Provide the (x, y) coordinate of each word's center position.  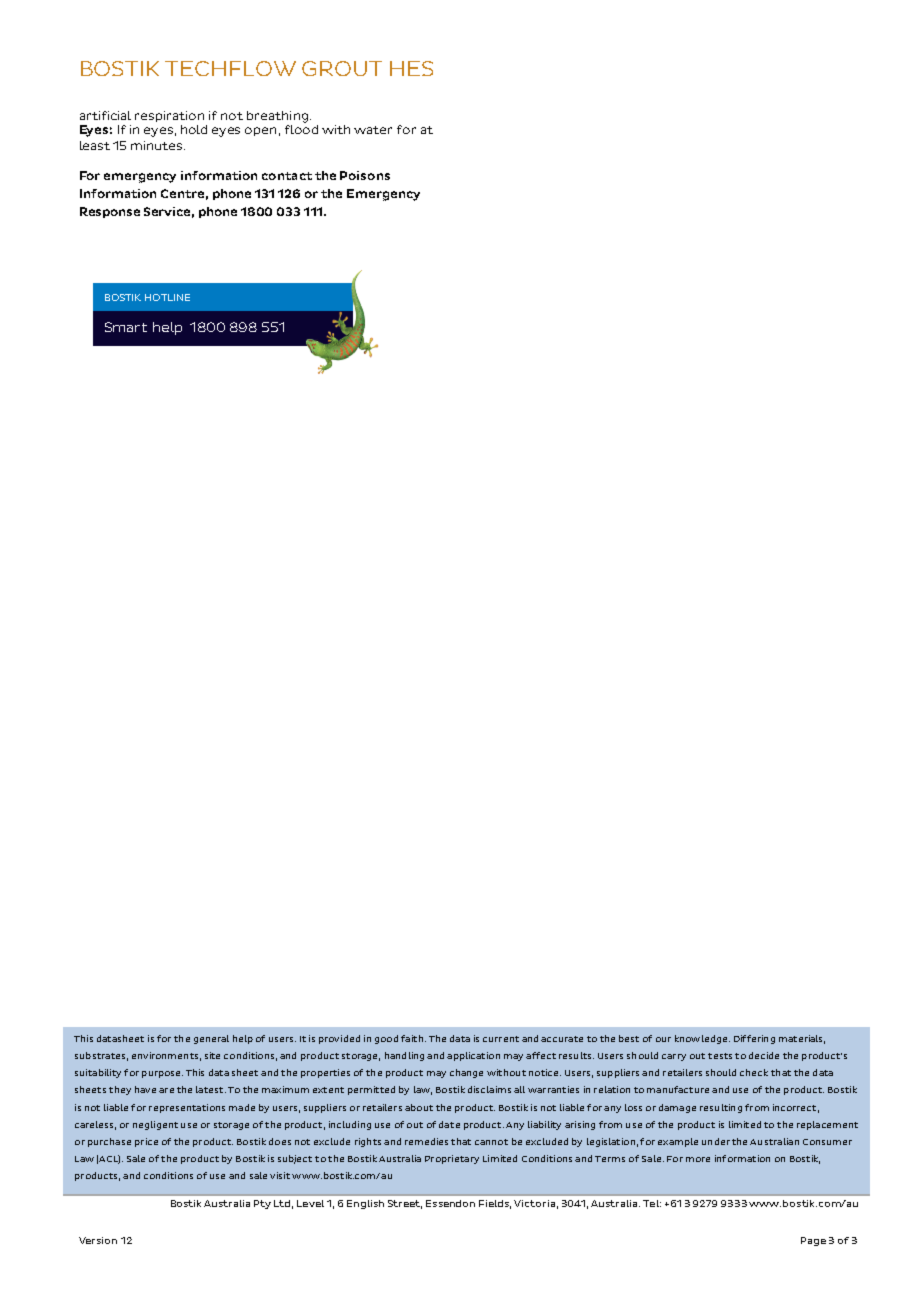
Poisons (365, 175)
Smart (126, 327)
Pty (262, 1204)
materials (802, 1039)
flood (301, 129)
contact (287, 176)
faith (413, 1038)
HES (411, 68)
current (501, 1039)
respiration (169, 116)
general (211, 1039)
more (698, 1159)
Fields (495, 1204)
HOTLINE (167, 297)
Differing (754, 1039)
